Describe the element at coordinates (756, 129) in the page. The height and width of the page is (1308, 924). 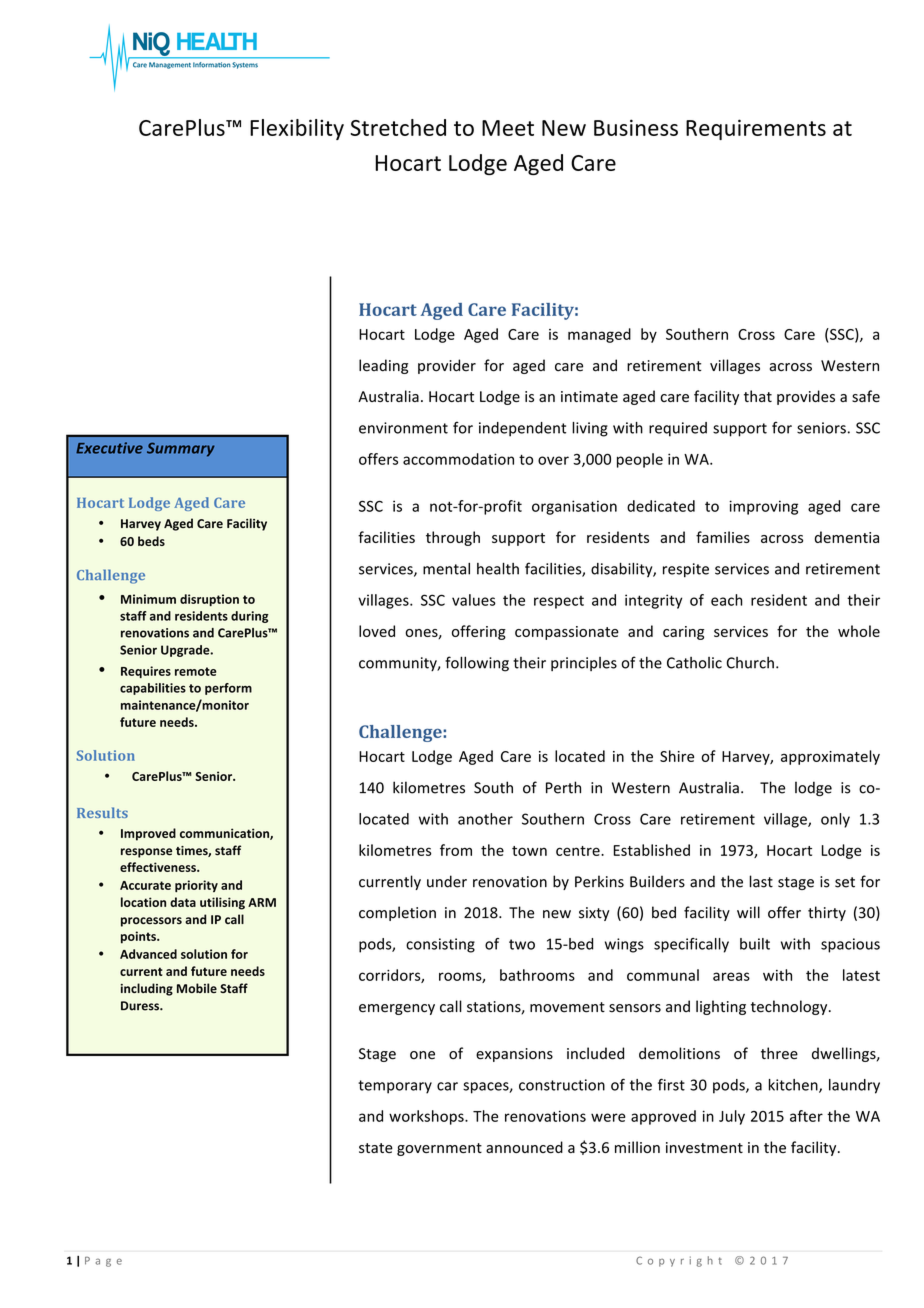
I see `Requirements` at that location.
